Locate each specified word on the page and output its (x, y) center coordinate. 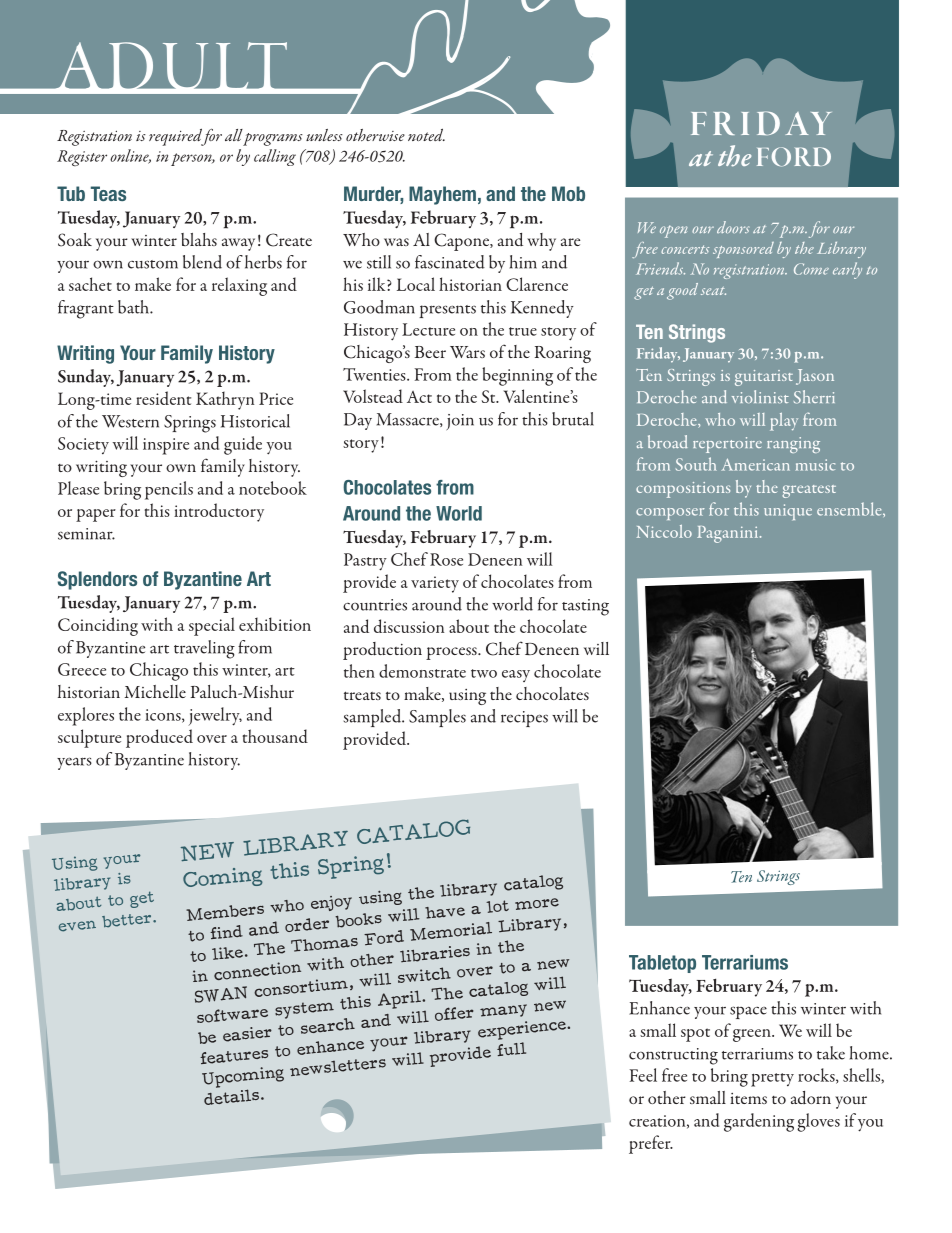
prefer (651, 1144)
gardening (759, 1122)
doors (733, 227)
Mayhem (442, 195)
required (177, 137)
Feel (643, 1075)
